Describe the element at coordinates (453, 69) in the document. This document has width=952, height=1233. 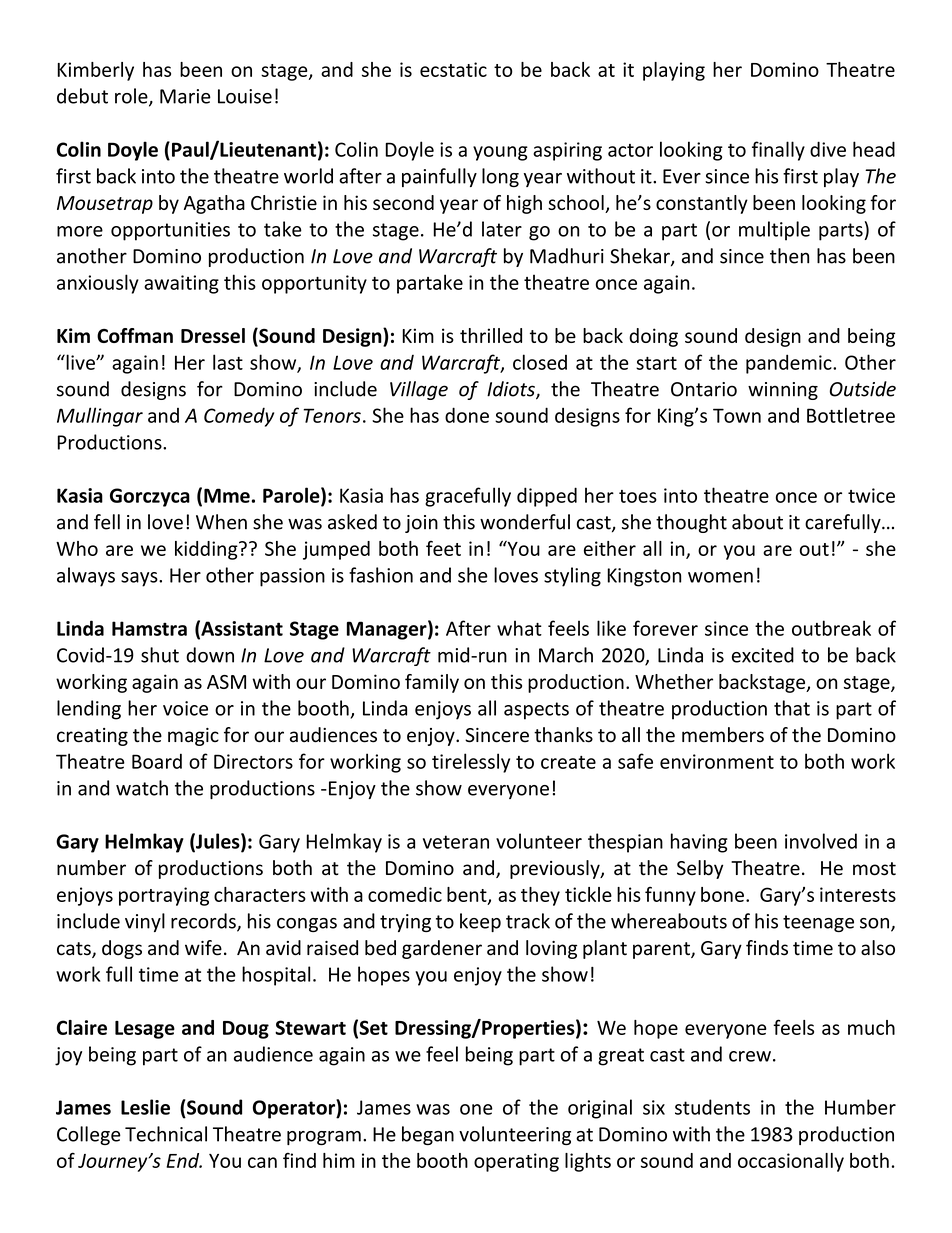
I see `ecstatic` at that location.
